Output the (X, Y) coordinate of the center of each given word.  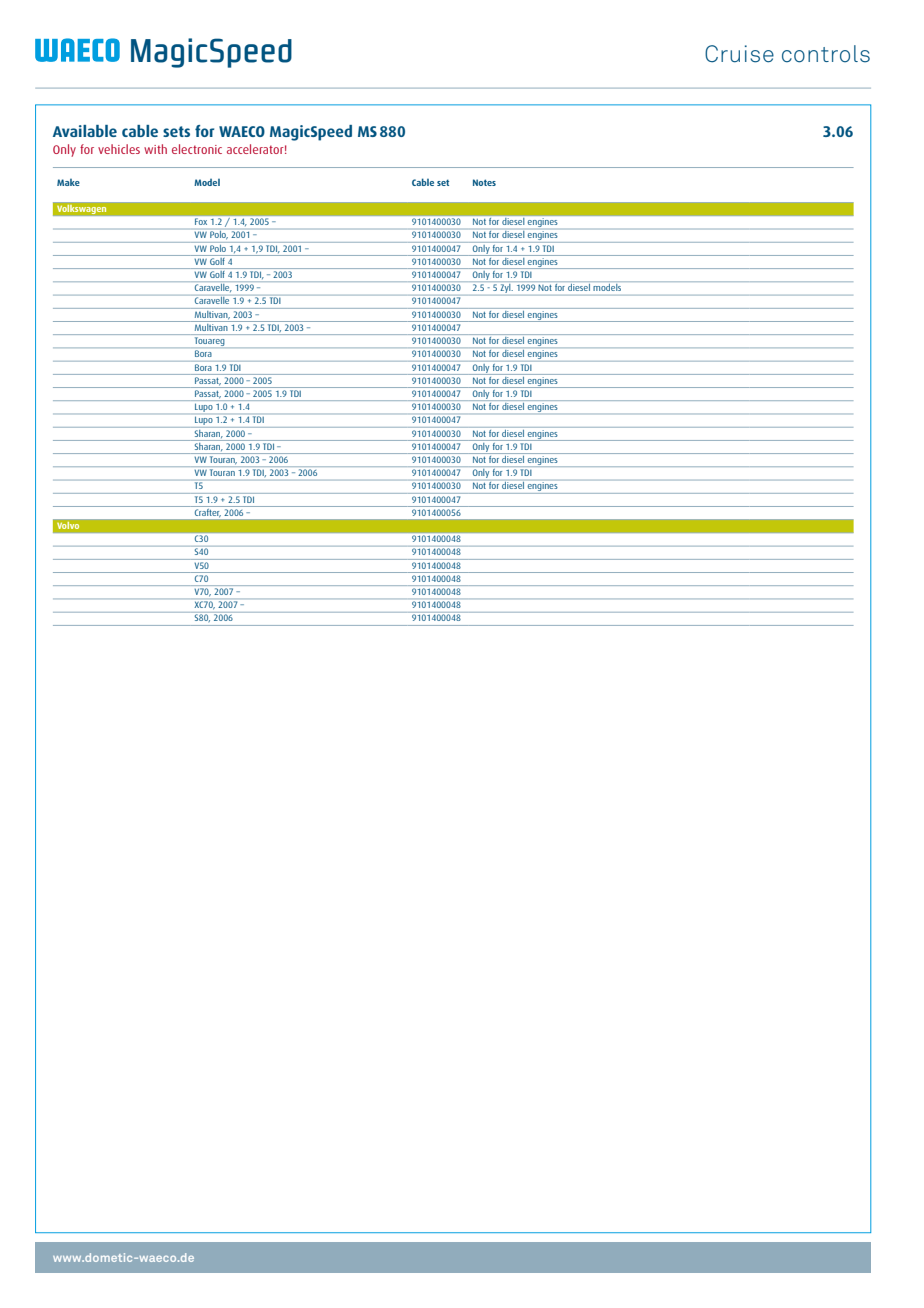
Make (68, 182)
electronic (197, 149)
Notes (484, 182)
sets (176, 131)
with (155, 149)
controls (826, 54)
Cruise (739, 54)
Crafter (207, 512)
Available (85, 131)
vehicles (119, 149)
